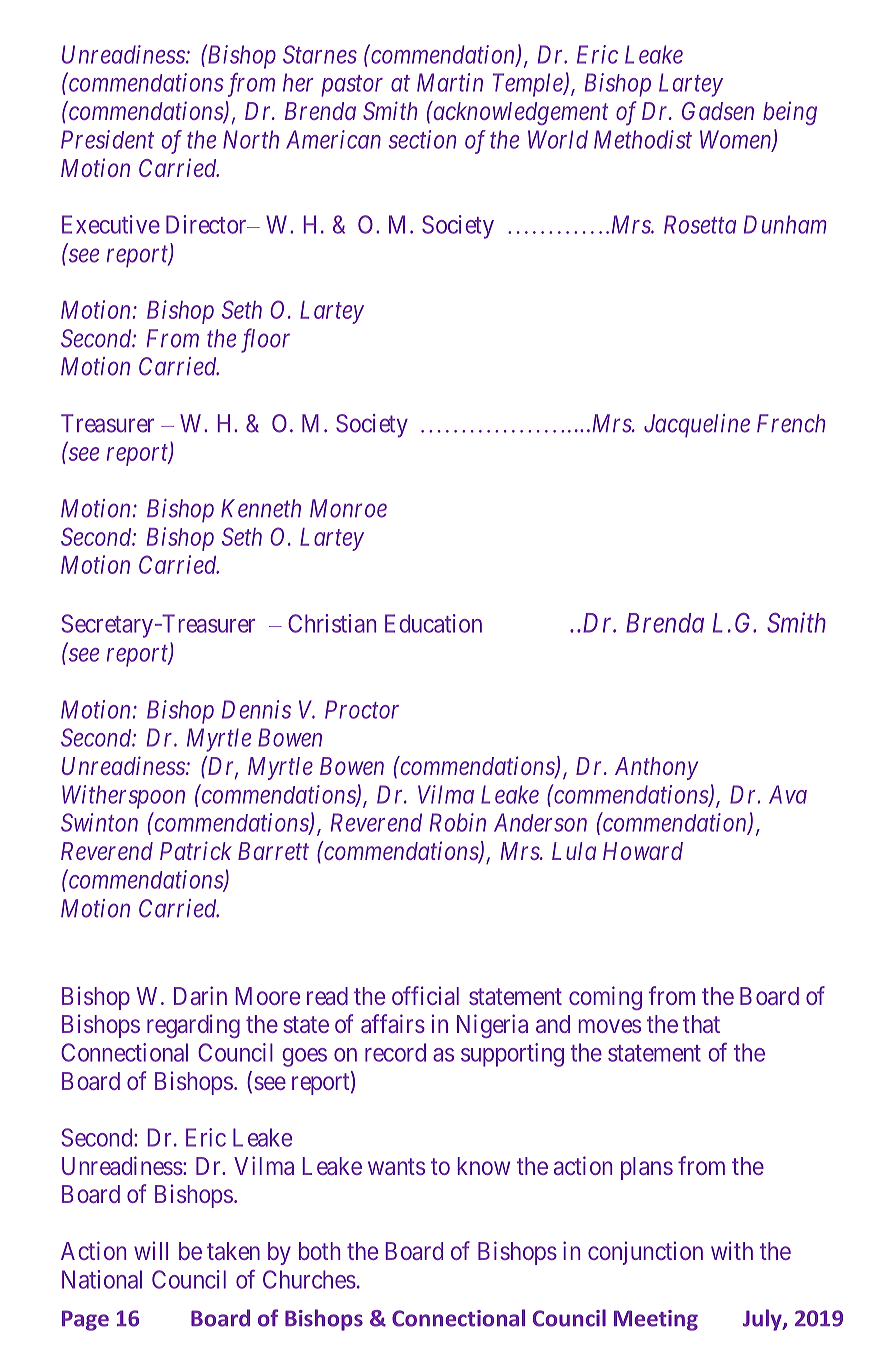 The height and width of the document is (1372, 887). I want to click on Patrick, so click(196, 850).
